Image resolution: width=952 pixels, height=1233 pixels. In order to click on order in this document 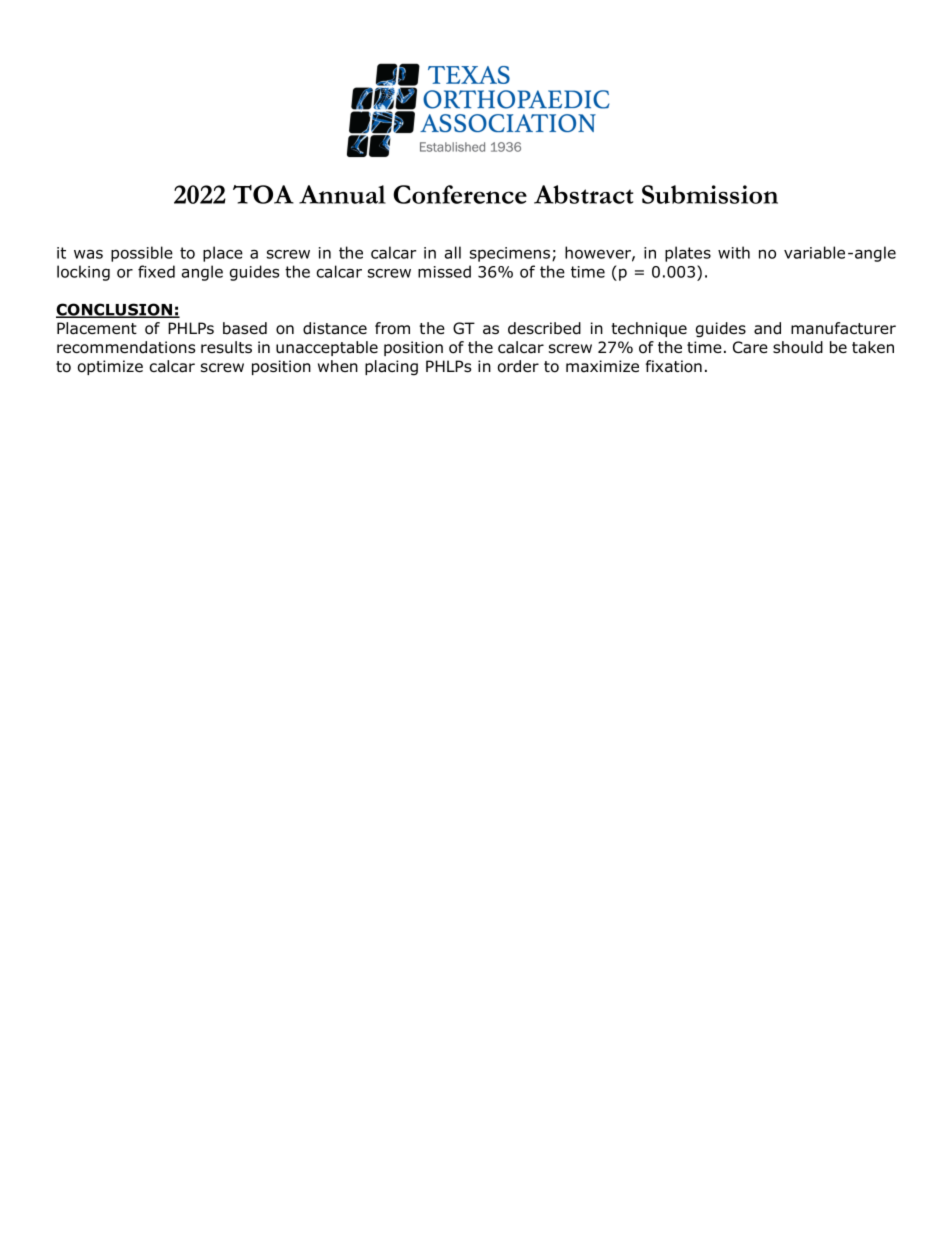, I will do `click(518, 366)`.
